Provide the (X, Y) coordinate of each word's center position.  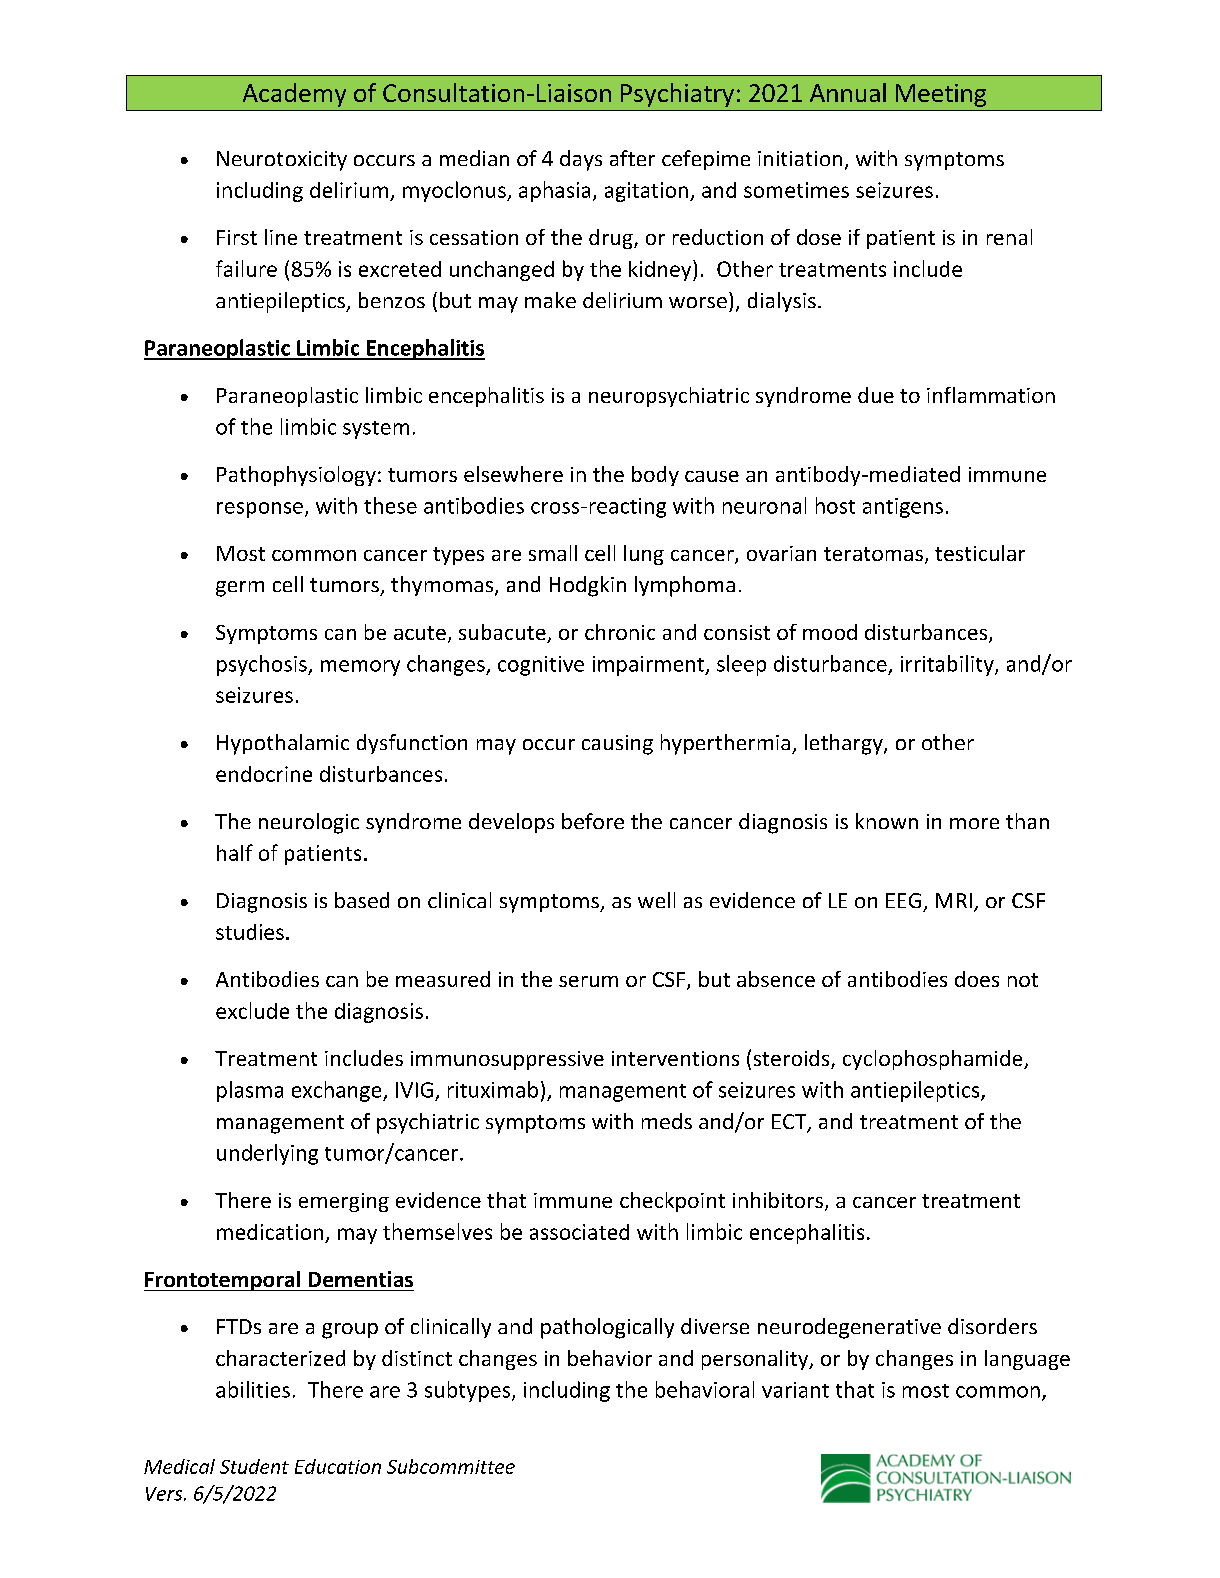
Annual (848, 92)
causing (617, 745)
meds (667, 1121)
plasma (250, 1091)
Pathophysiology (296, 476)
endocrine (264, 774)
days (581, 160)
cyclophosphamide (934, 1060)
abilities (253, 1389)
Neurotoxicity (282, 161)
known (887, 821)
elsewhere (513, 474)
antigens (903, 508)
